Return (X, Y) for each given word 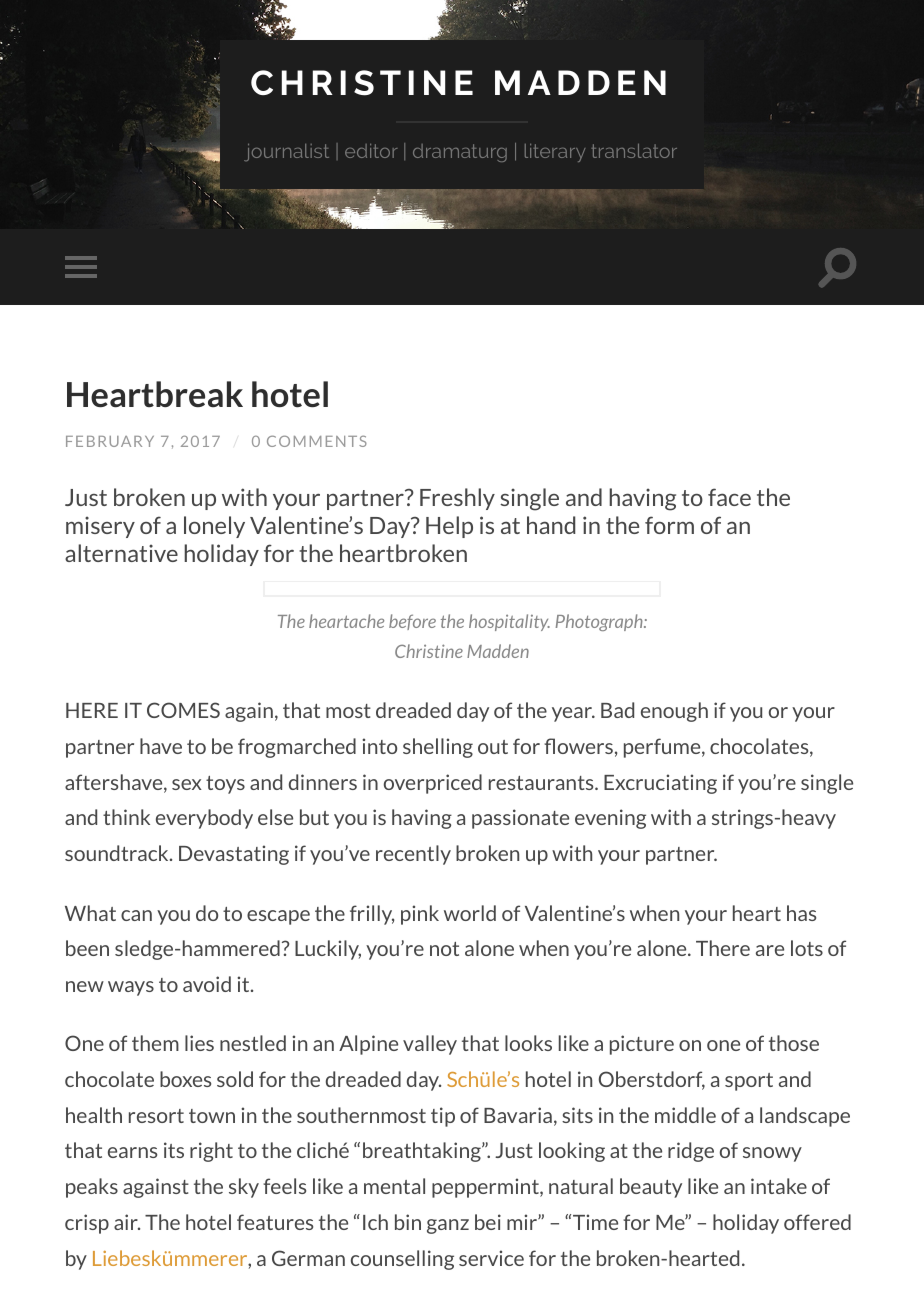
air (127, 1222)
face (729, 497)
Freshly (457, 499)
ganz (448, 1226)
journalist (286, 152)
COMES (183, 710)
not (444, 949)
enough (674, 712)
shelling (438, 748)
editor (371, 151)
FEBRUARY (110, 441)
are (770, 950)
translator (634, 151)
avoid (207, 984)
